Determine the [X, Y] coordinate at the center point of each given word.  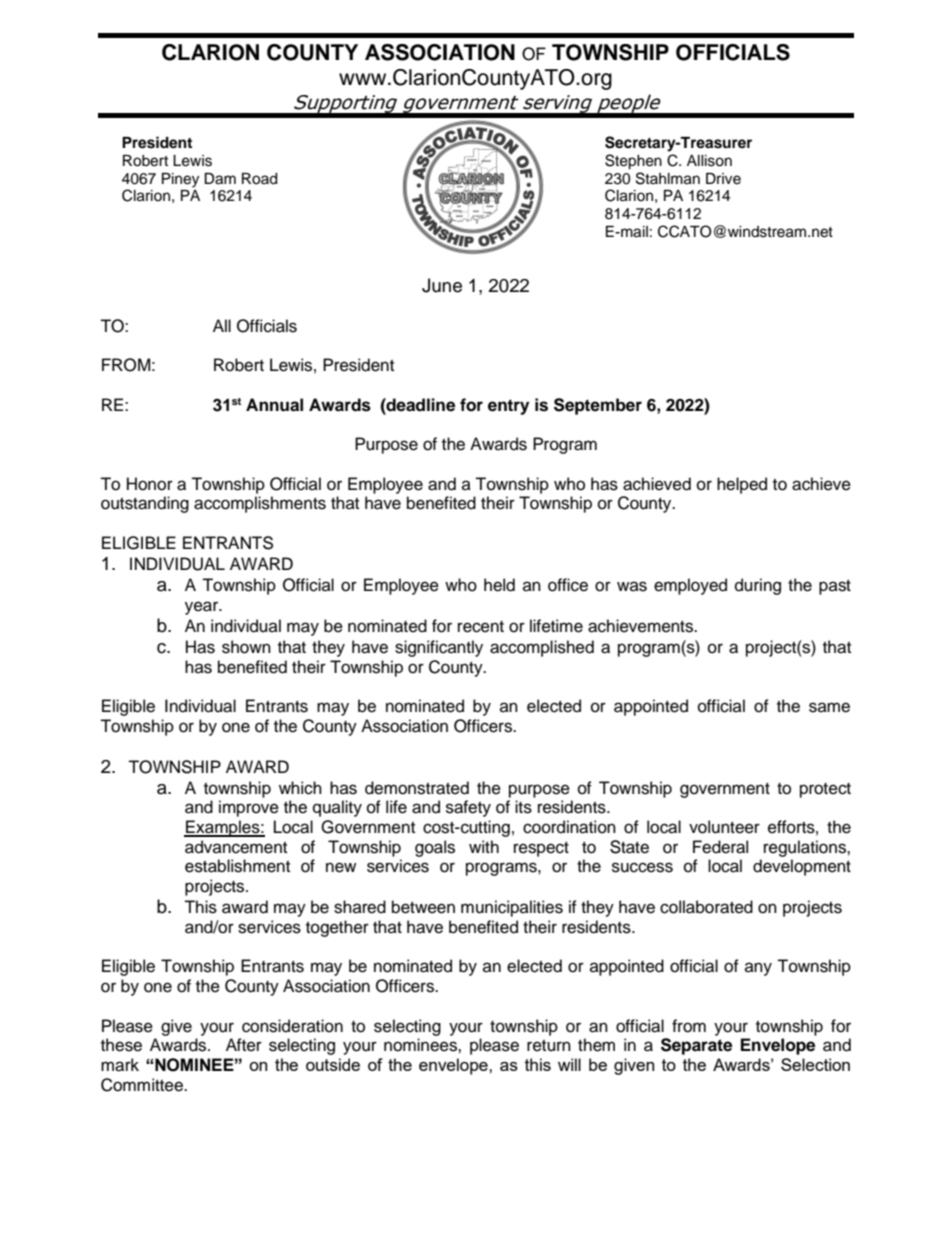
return [549, 1046]
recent [481, 627]
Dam [220, 179]
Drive [723, 179]
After [244, 1045]
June [442, 285]
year [203, 608]
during [758, 586]
